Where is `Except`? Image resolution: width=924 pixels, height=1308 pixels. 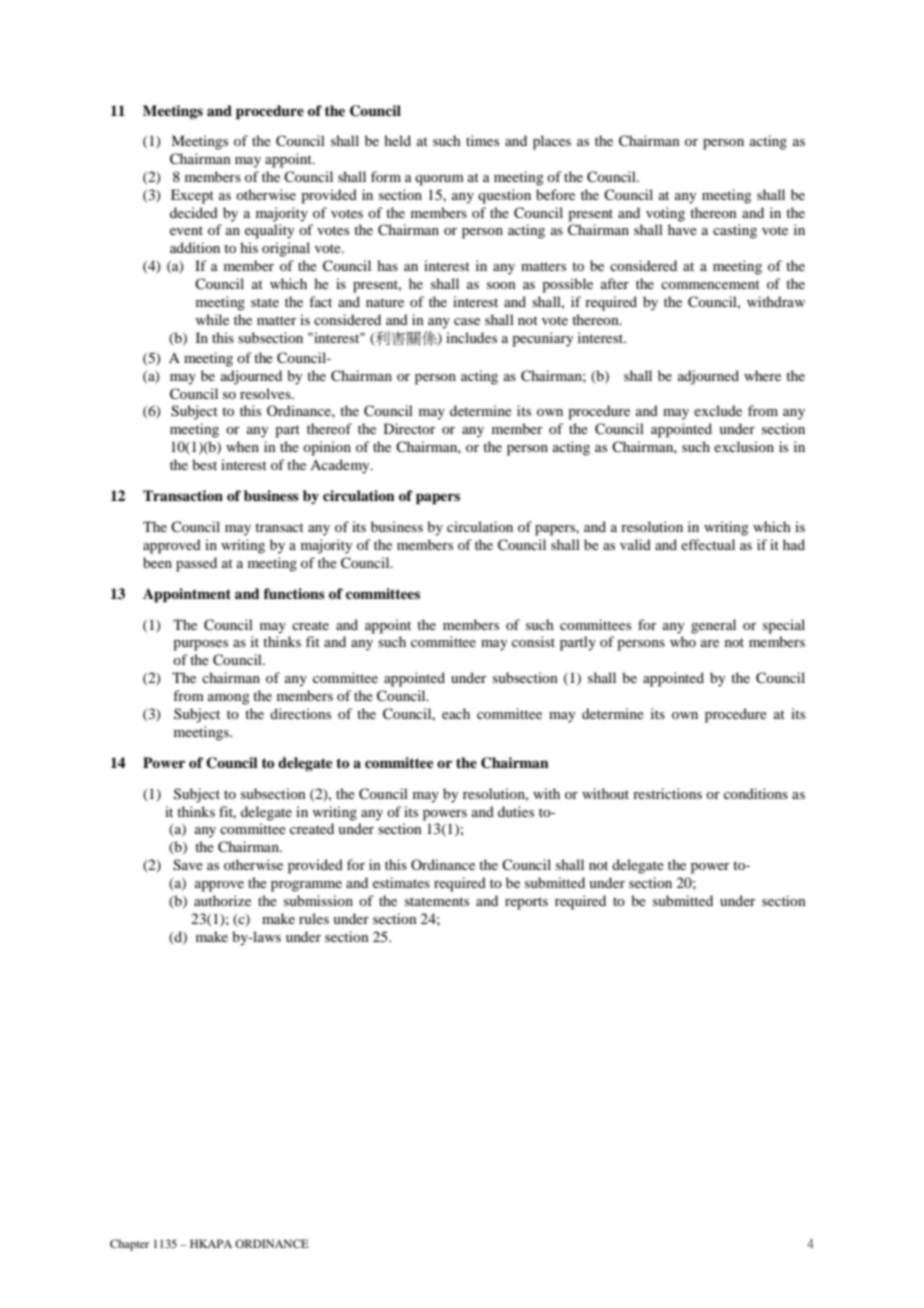
Except is located at coordinates (192, 196).
